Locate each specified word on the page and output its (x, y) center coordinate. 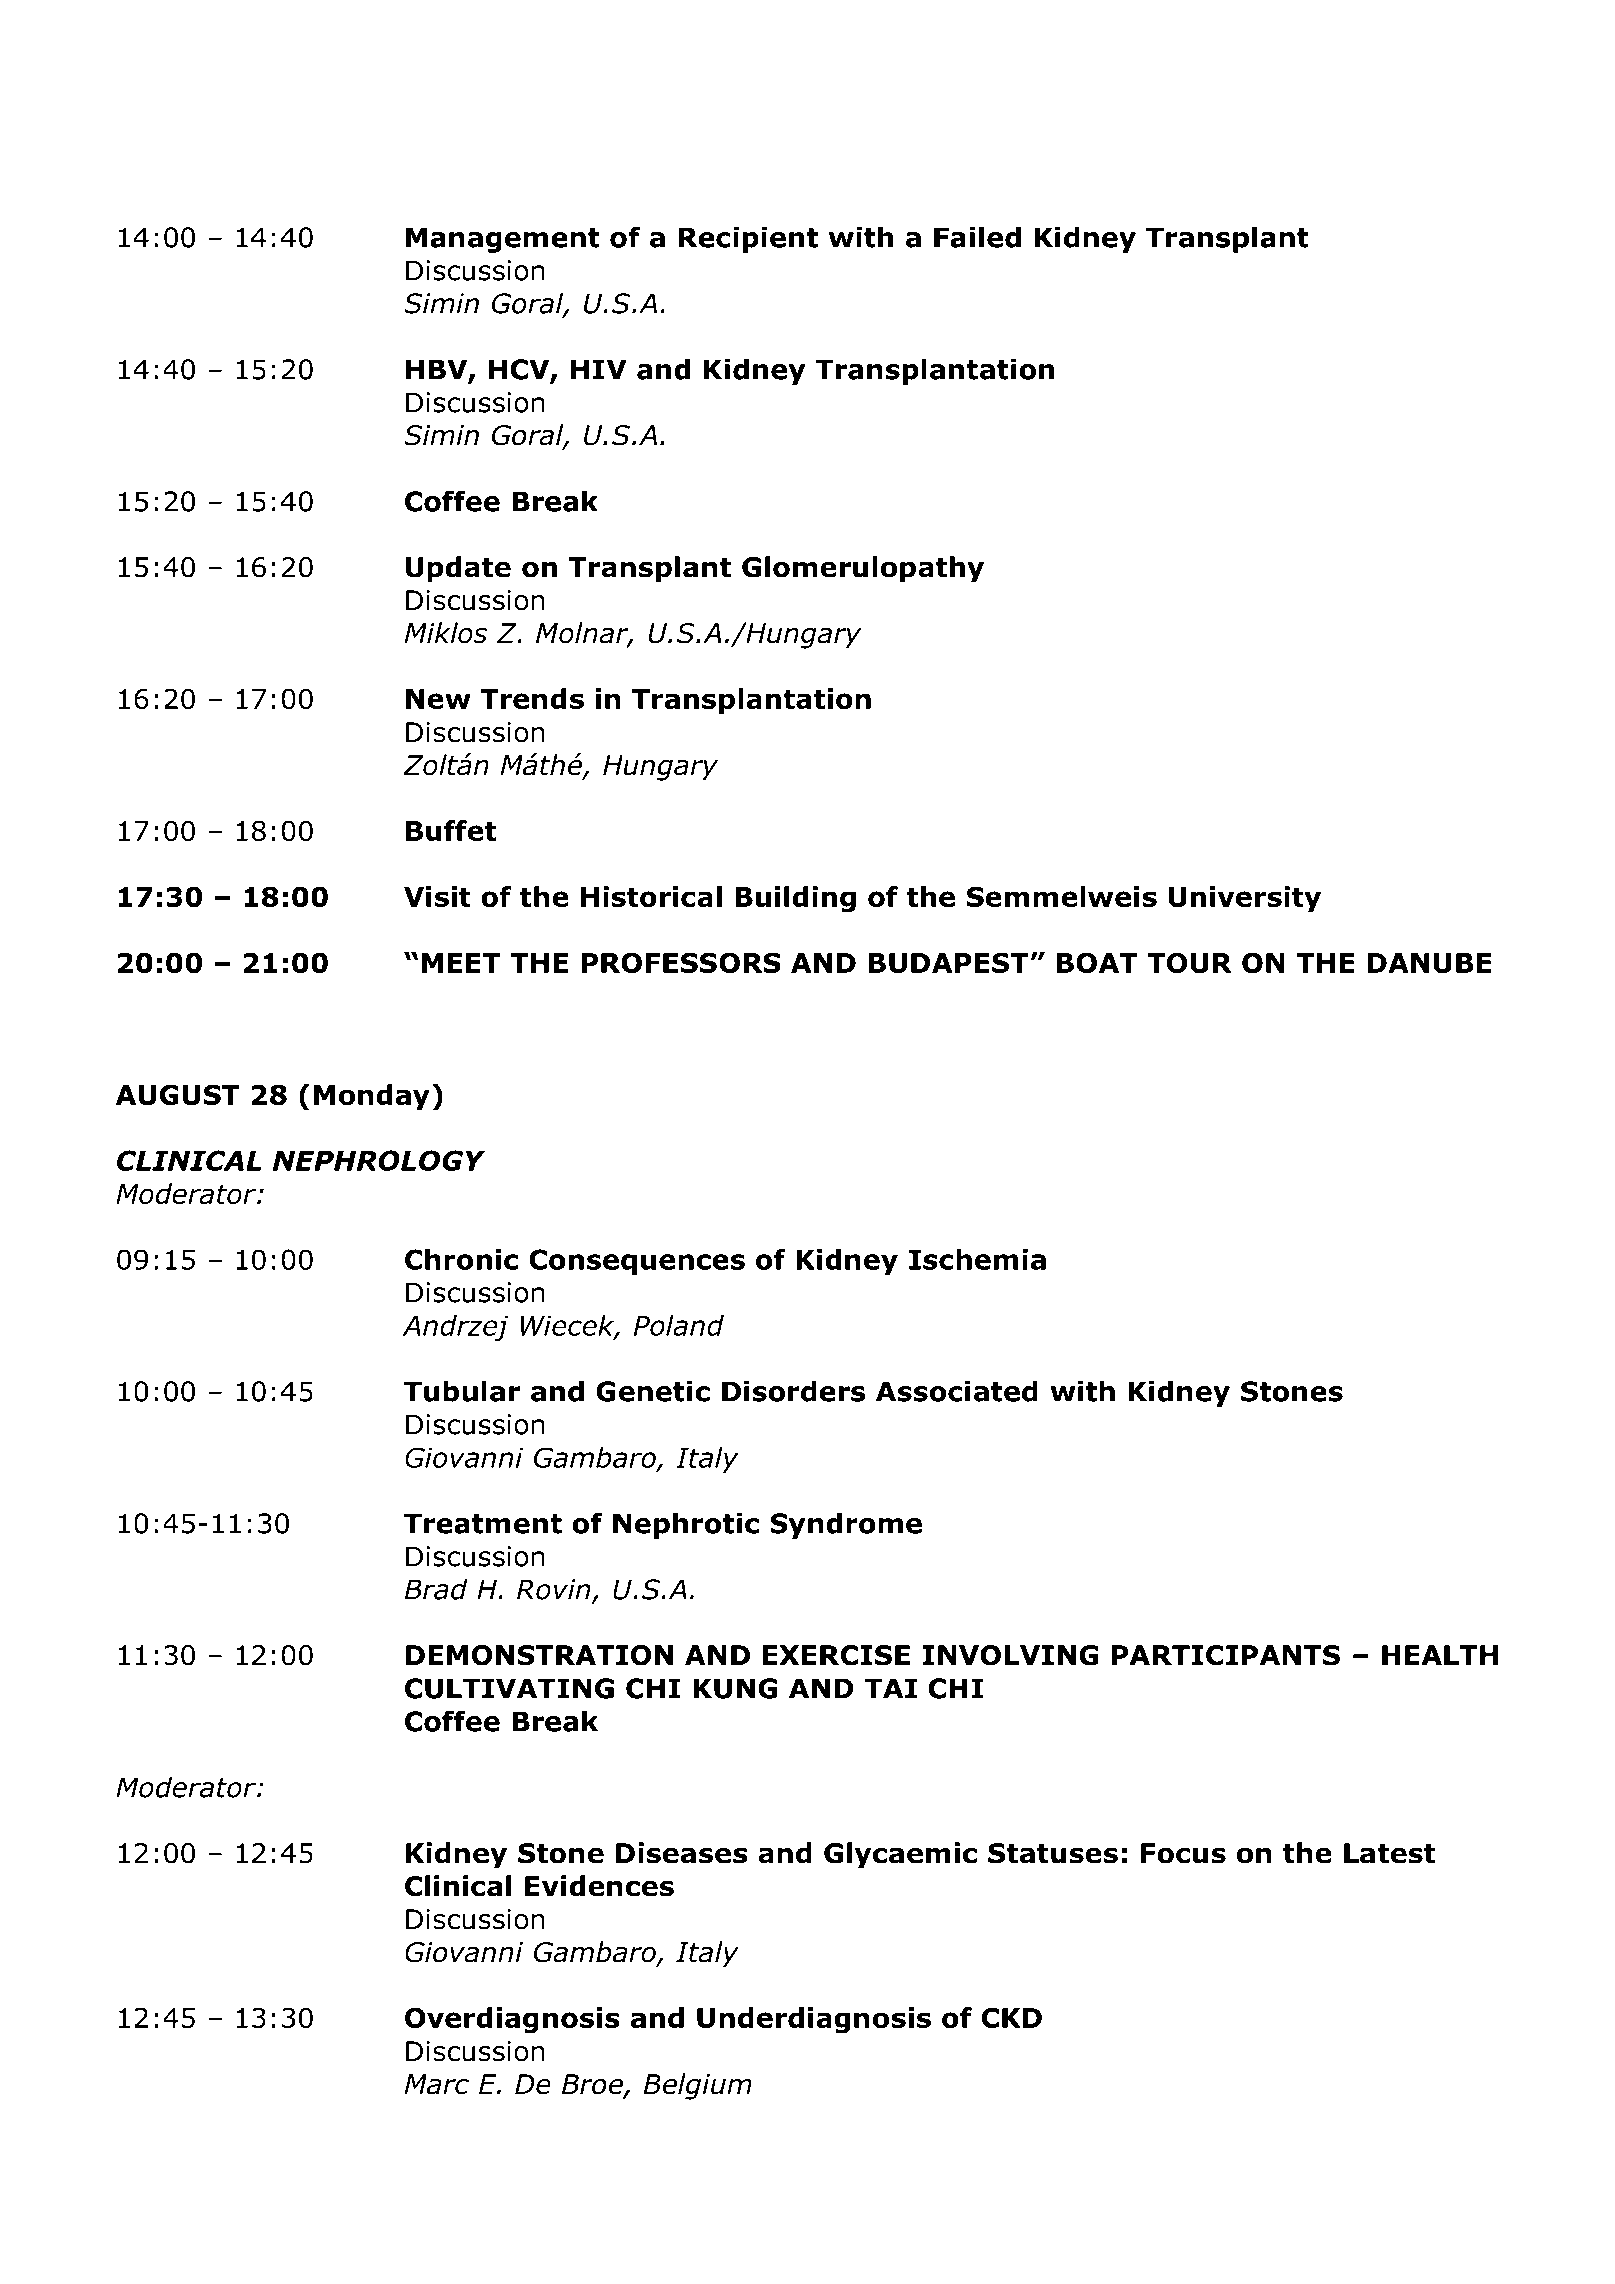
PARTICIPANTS (1226, 1655)
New (438, 699)
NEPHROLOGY (379, 1160)
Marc (436, 2084)
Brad (436, 1589)
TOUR (1189, 962)
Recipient (748, 239)
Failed (977, 237)
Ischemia (977, 1259)
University (1245, 899)
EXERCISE (836, 1655)
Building (795, 899)
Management (503, 240)
